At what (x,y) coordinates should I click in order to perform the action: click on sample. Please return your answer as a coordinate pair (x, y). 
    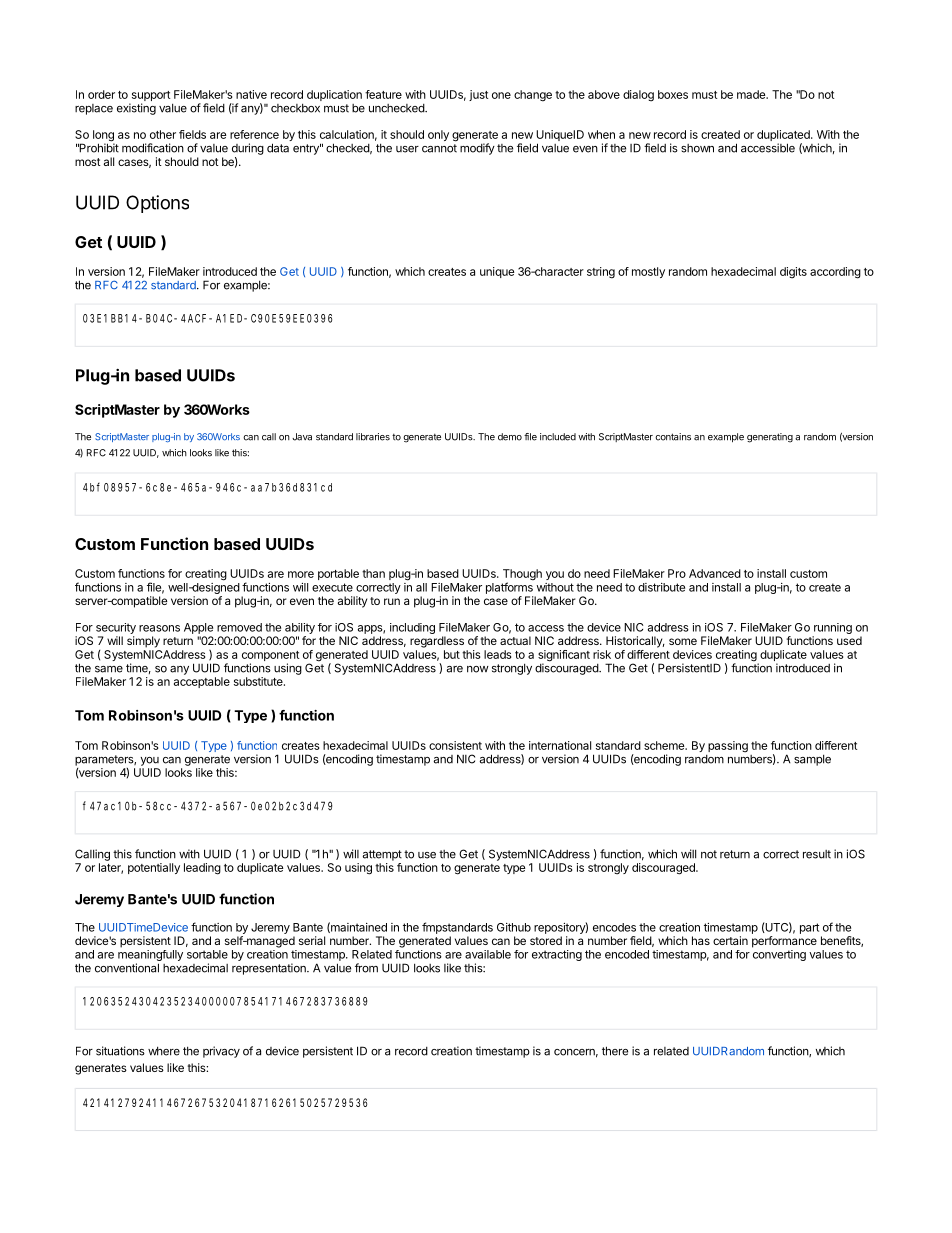
    Looking at the image, I should click on (812, 760).
